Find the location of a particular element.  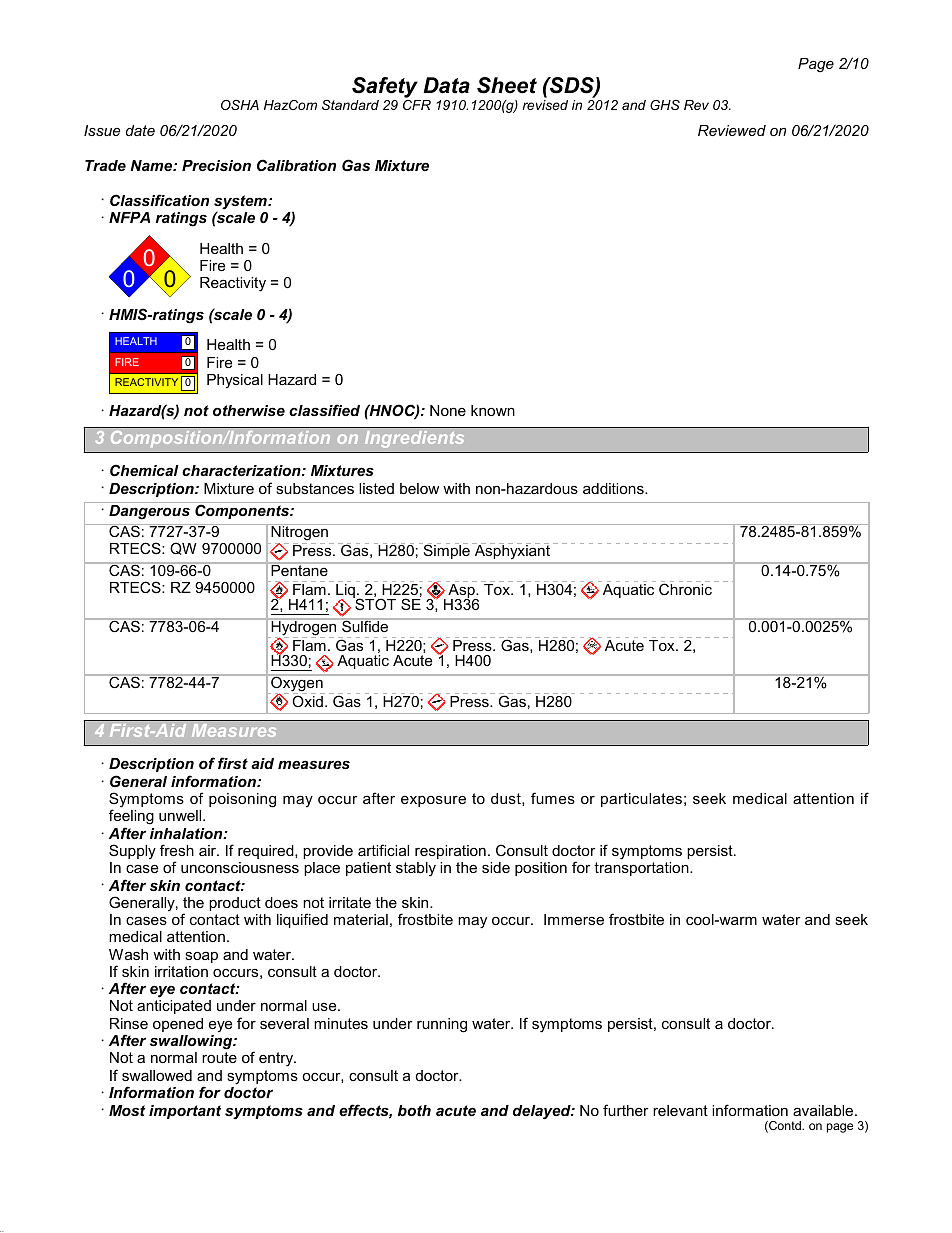

date is located at coordinates (140, 130).
